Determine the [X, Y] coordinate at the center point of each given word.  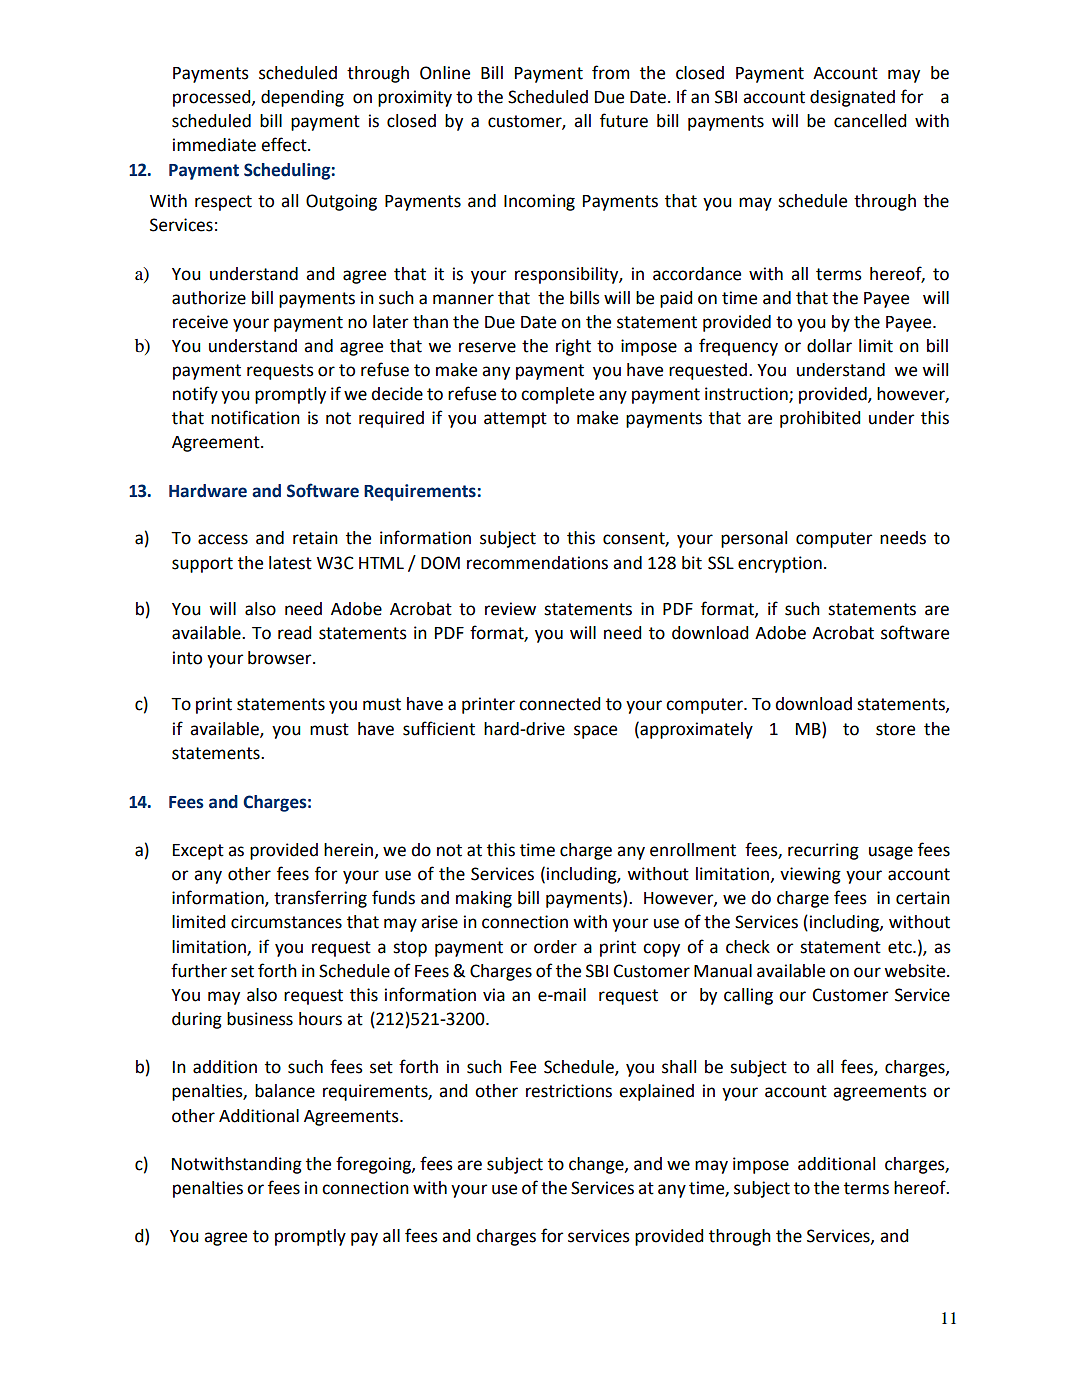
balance [285, 1091]
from [611, 72]
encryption [780, 564]
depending [302, 98]
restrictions [569, 1091]
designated [852, 98]
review [510, 609]
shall [679, 1067]
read [294, 633]
